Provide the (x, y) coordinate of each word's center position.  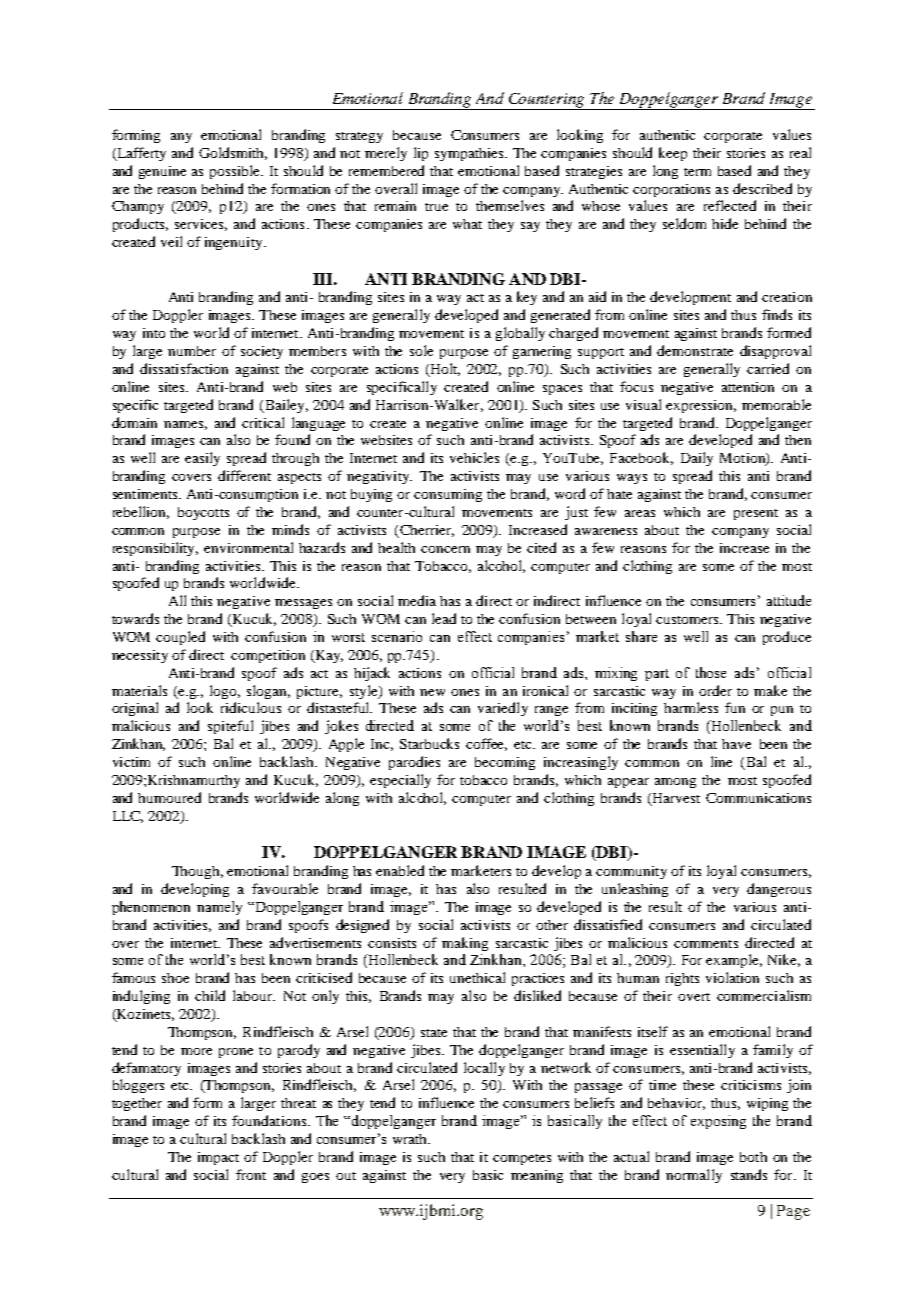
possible (236, 172)
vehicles (474, 457)
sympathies (470, 154)
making (465, 944)
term (697, 172)
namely (219, 908)
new (432, 692)
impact (218, 1158)
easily (202, 459)
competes (522, 1159)
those (711, 672)
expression (701, 406)
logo (225, 692)
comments (706, 944)
